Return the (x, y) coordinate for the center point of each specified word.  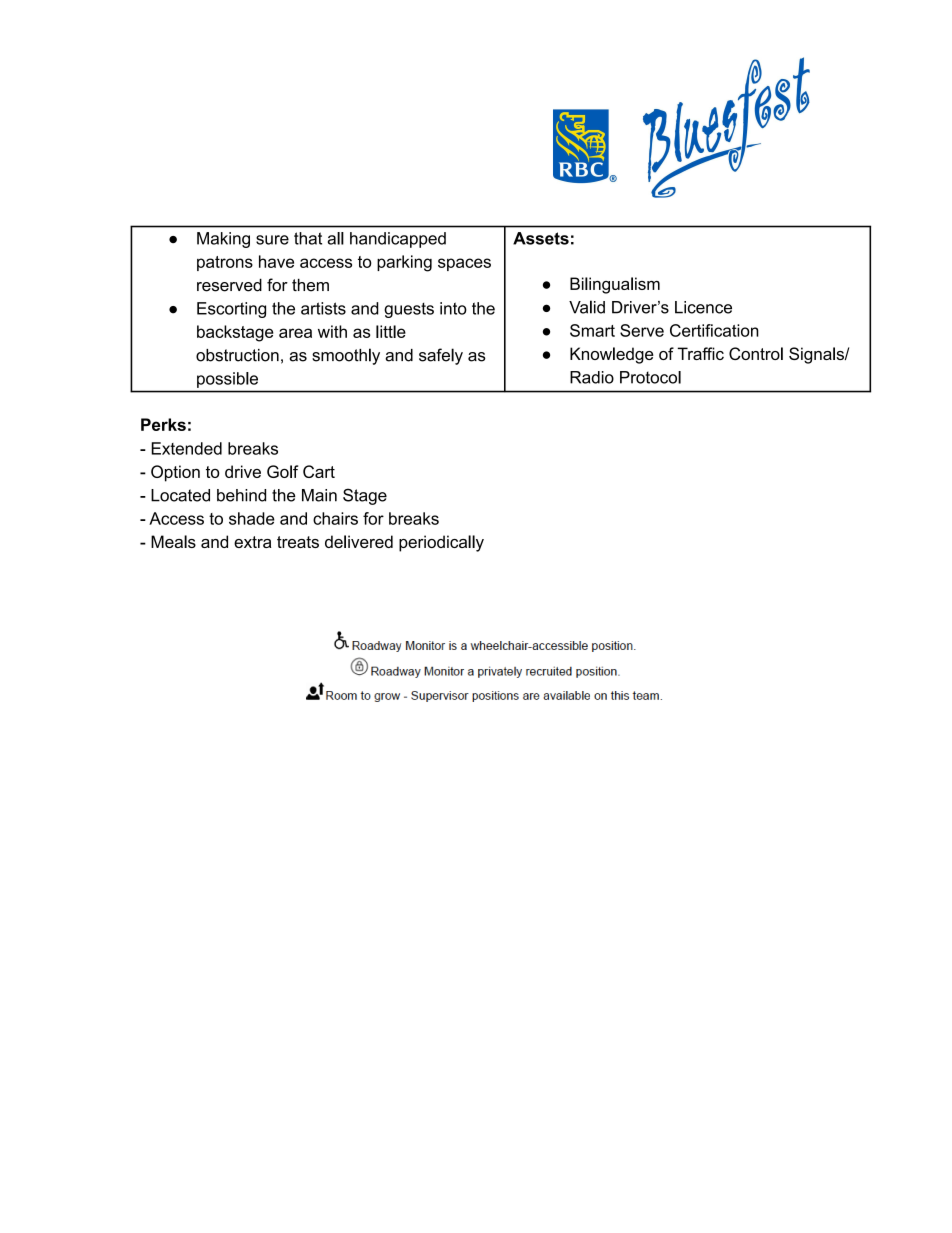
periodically (441, 543)
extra (252, 542)
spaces (464, 264)
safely (441, 356)
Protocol (650, 377)
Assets (541, 238)
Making (223, 240)
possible (227, 380)
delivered (359, 541)
